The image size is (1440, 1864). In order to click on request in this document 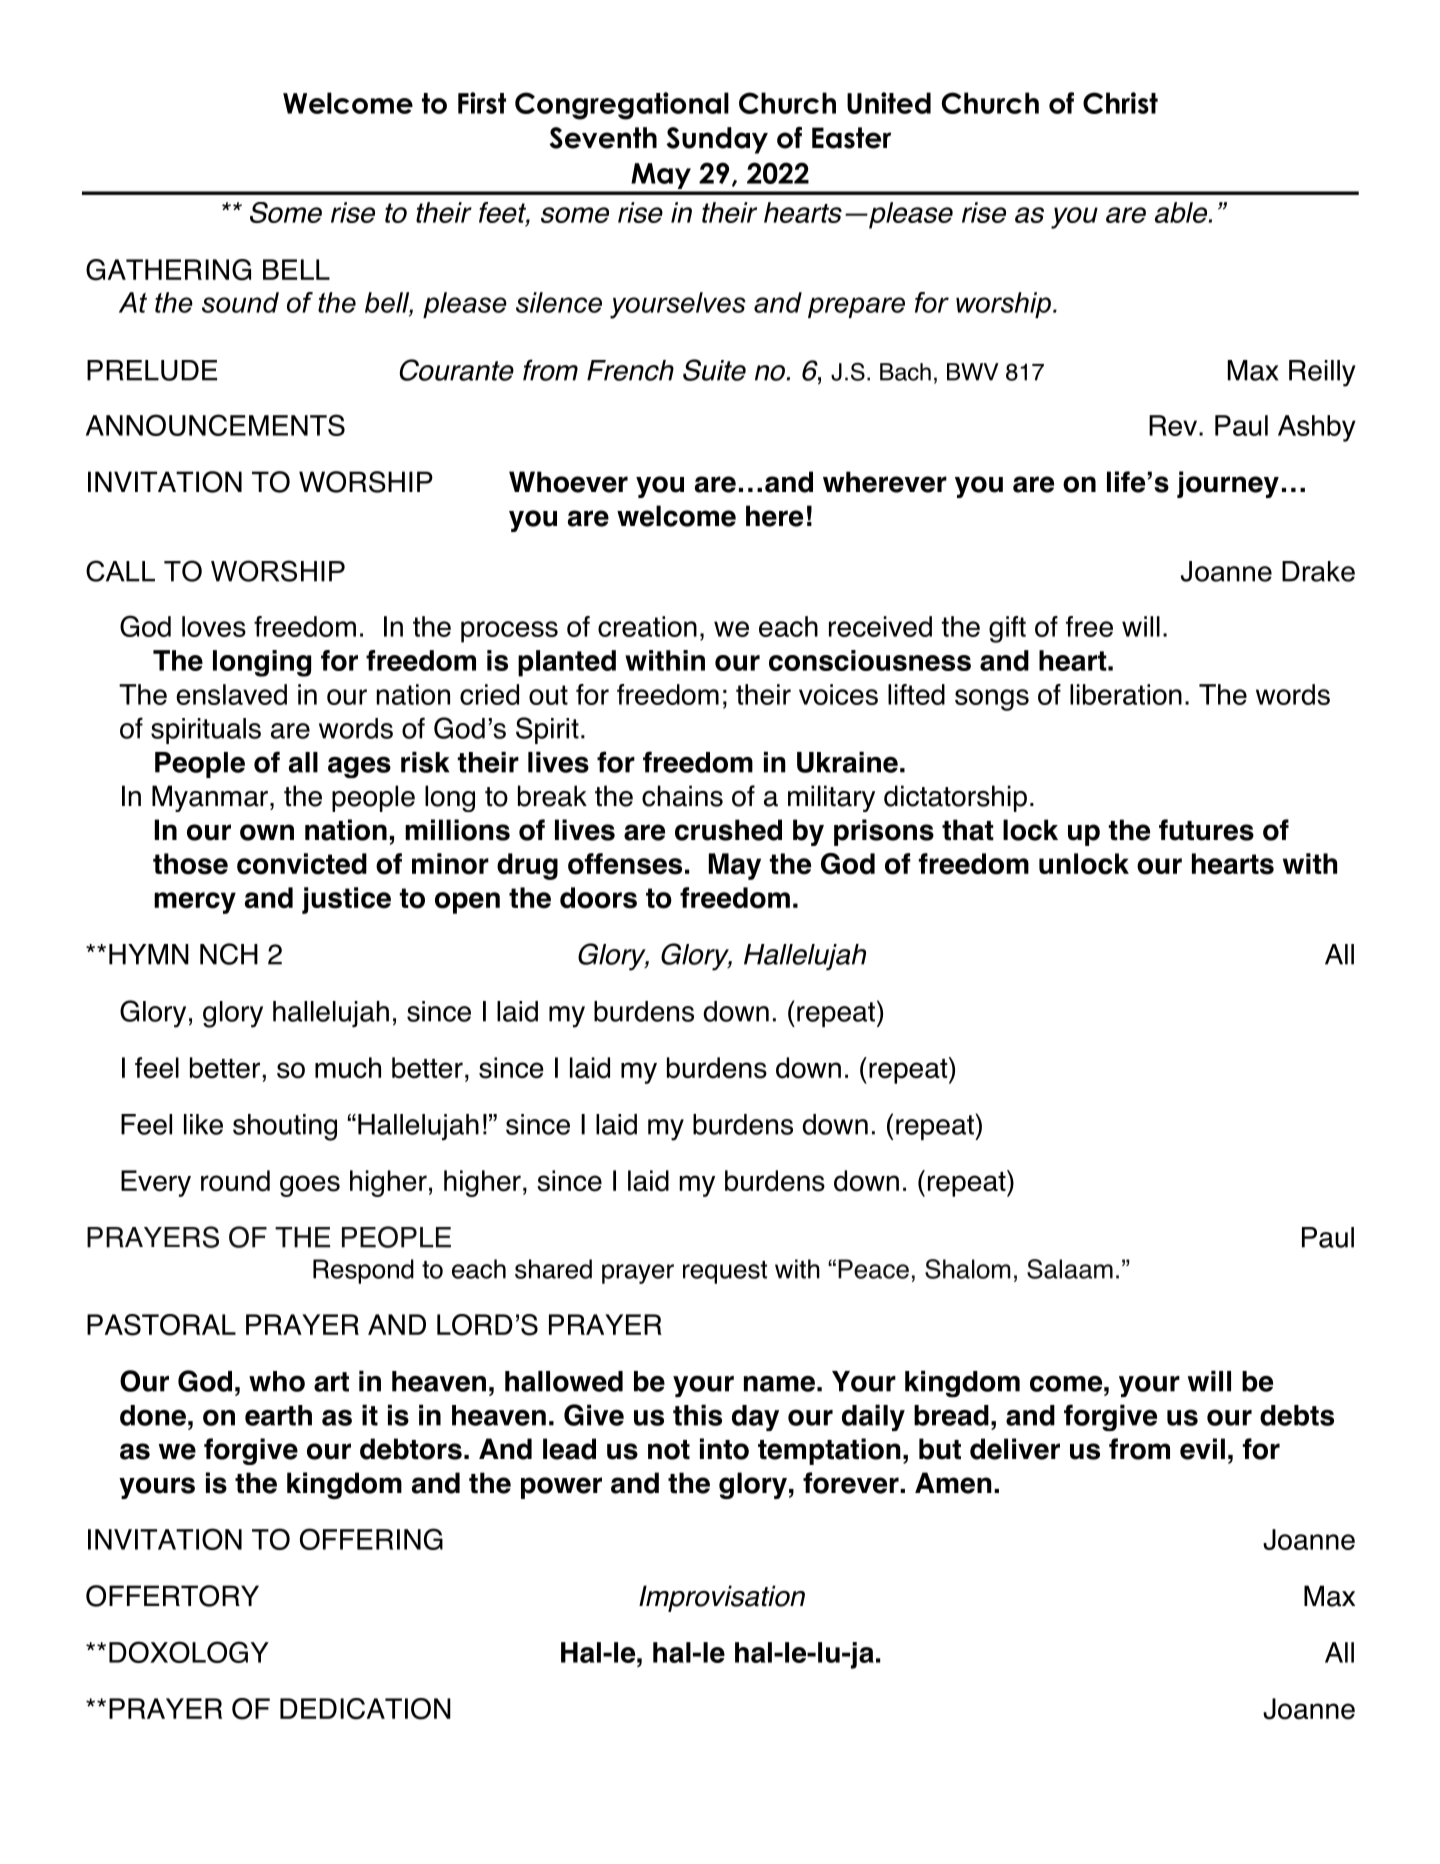, I will do `click(725, 1272)`.
